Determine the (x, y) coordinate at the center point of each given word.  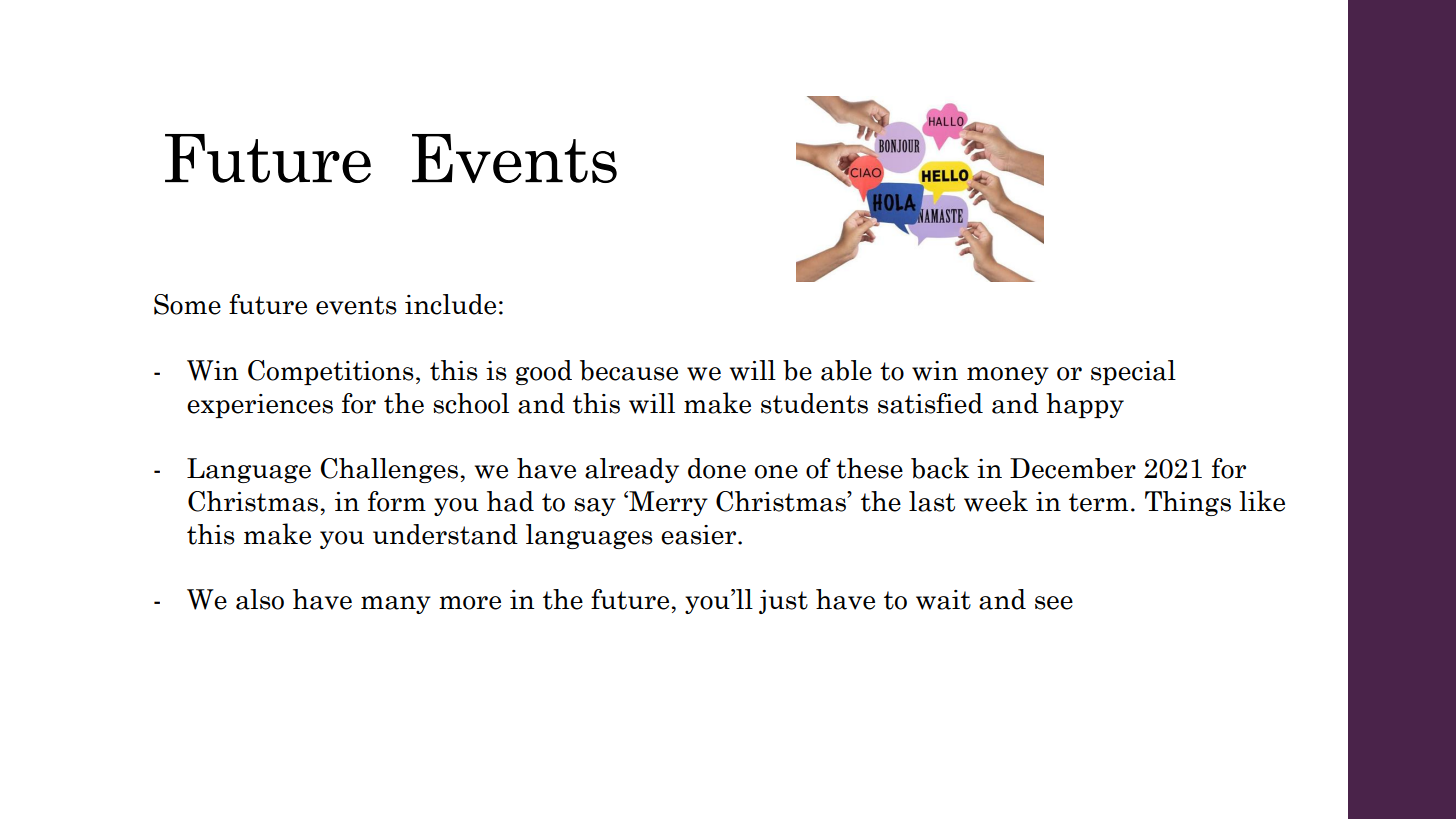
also (260, 599)
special (1133, 372)
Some (187, 304)
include (450, 304)
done (717, 468)
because (629, 370)
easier (700, 535)
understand (445, 534)
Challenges (390, 470)
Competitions (331, 372)
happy (1085, 405)
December (1073, 468)
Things (1188, 503)
